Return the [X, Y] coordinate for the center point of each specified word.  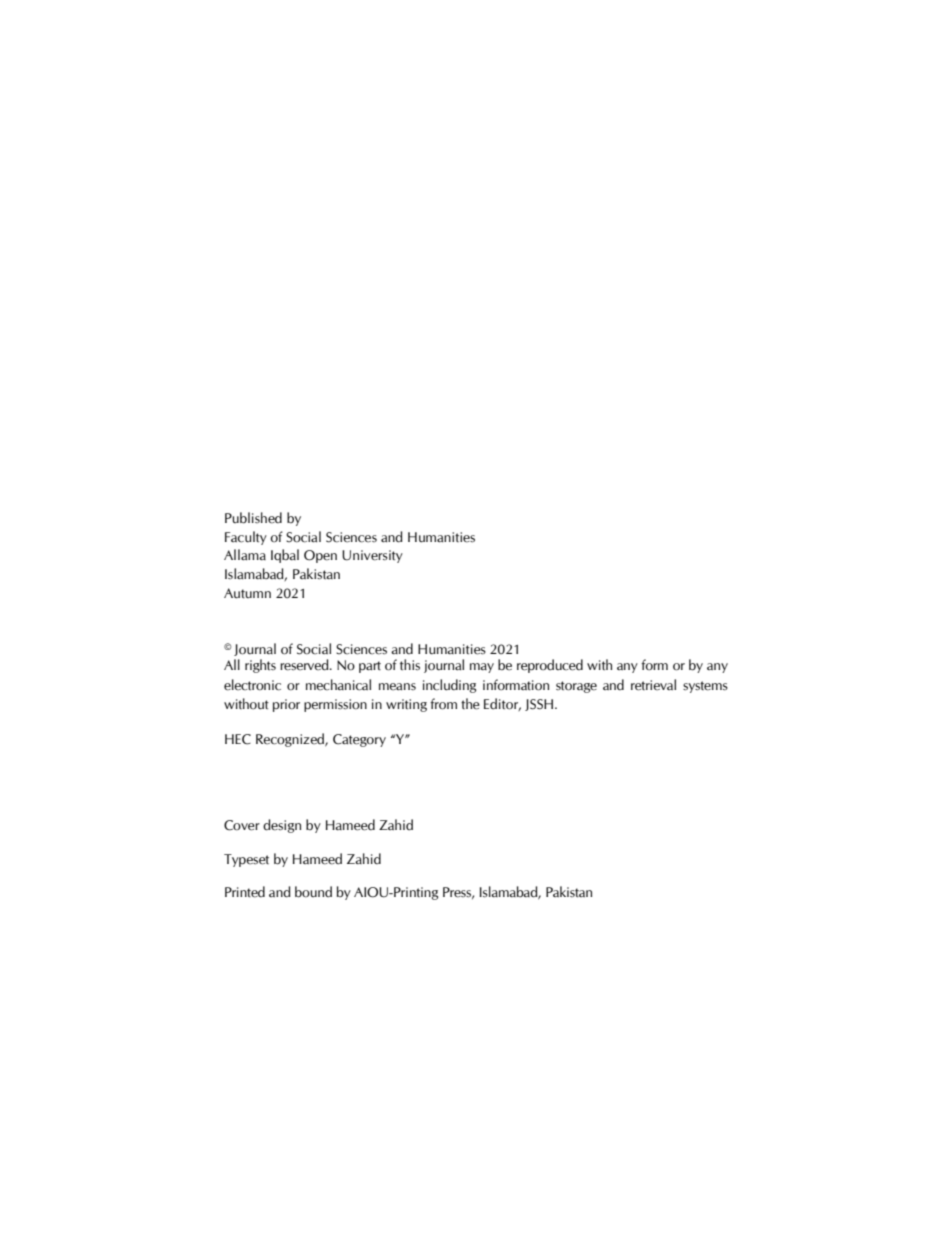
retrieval [653, 685]
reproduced [550, 666]
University [372, 556]
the [470, 704]
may [482, 668]
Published [253, 518]
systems [705, 687]
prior [286, 705]
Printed [245, 892]
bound [313, 892]
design [282, 826]
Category [359, 740]
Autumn [247, 593]
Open [320, 556]
